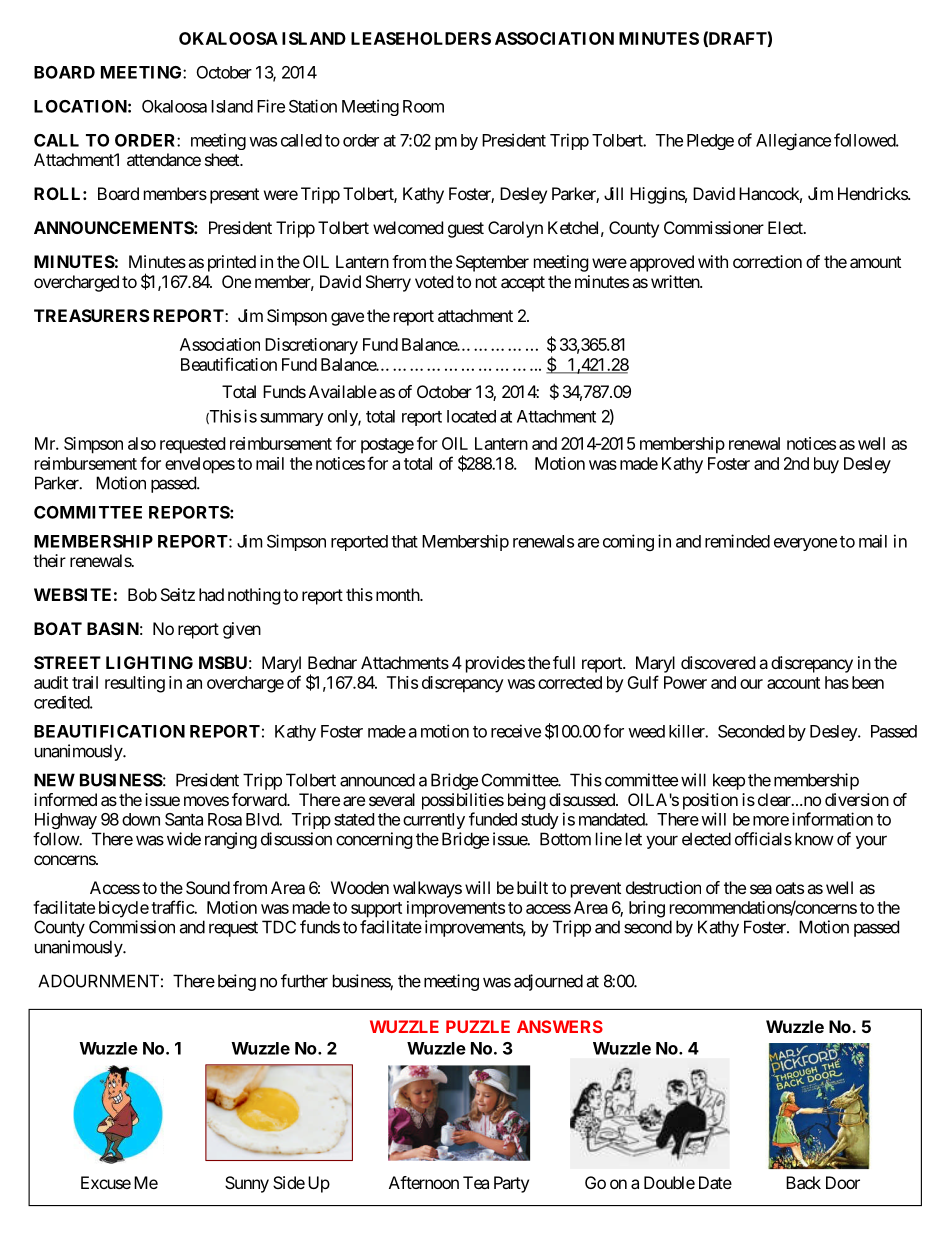 This screenshot has width=952, height=1233. What do you see at coordinates (247, 1184) in the screenshot?
I see `Sunny` at bounding box center [247, 1184].
